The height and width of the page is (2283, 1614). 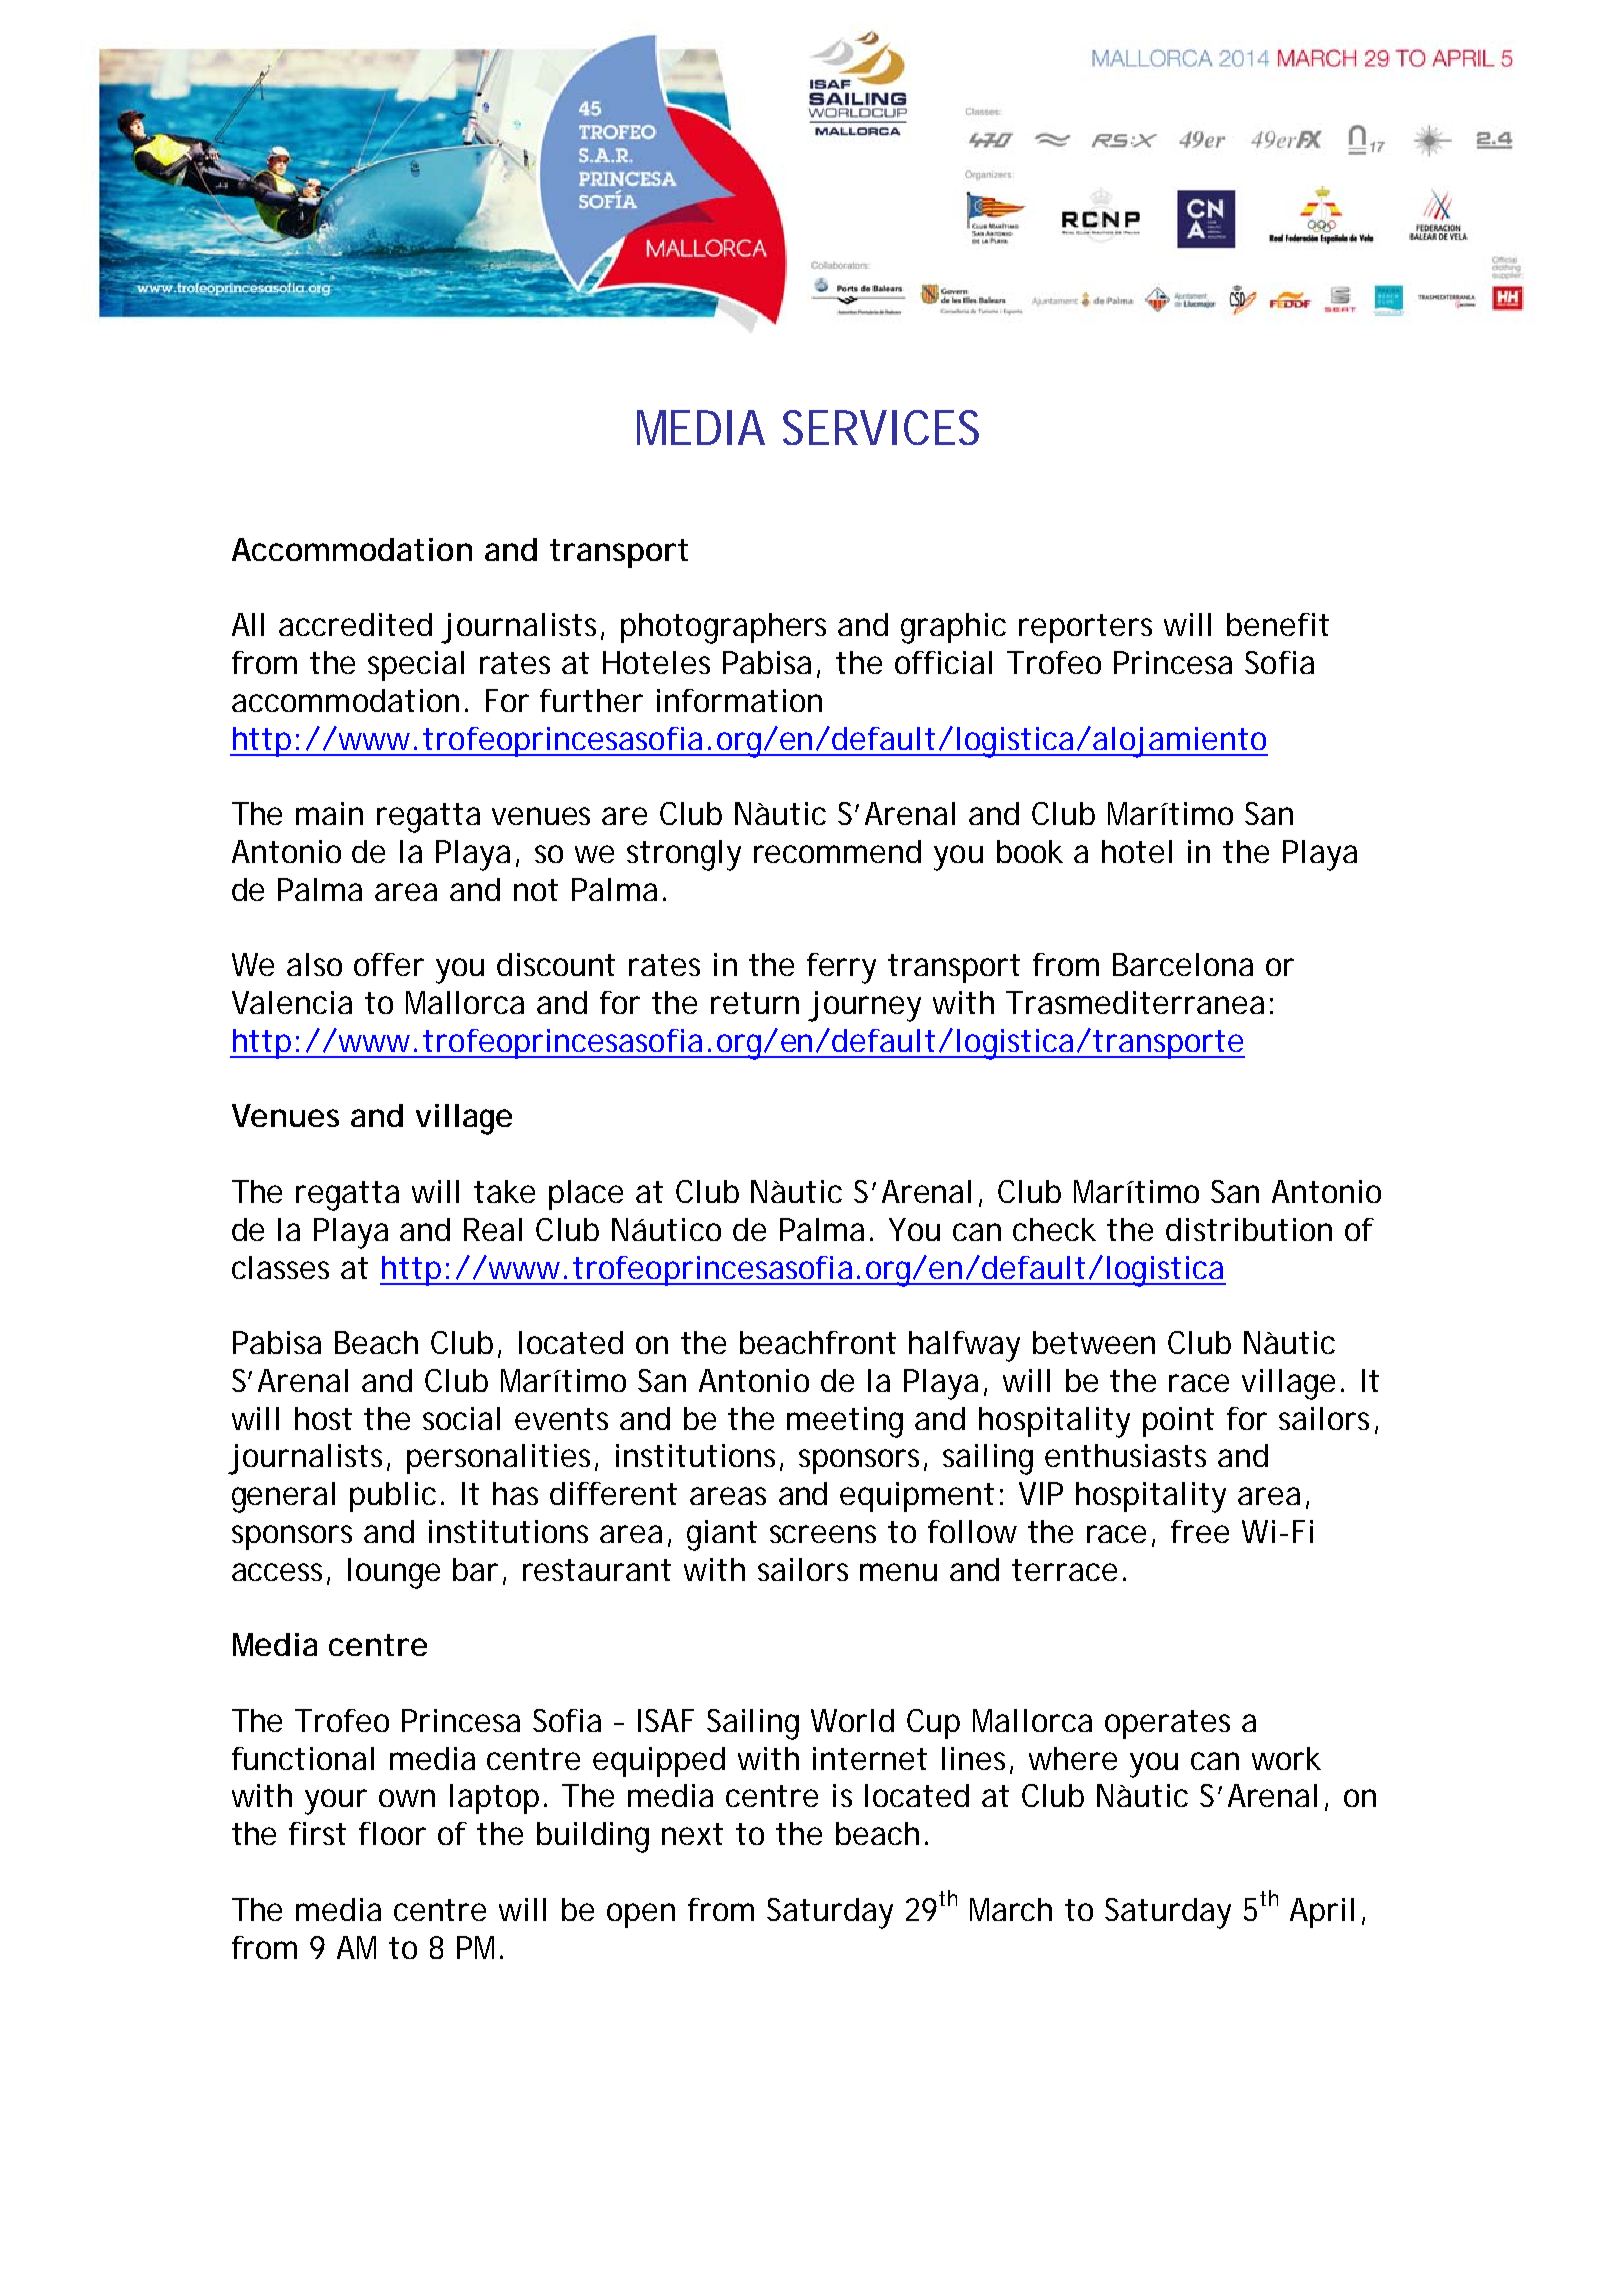 I want to click on floor, so click(x=392, y=1833).
